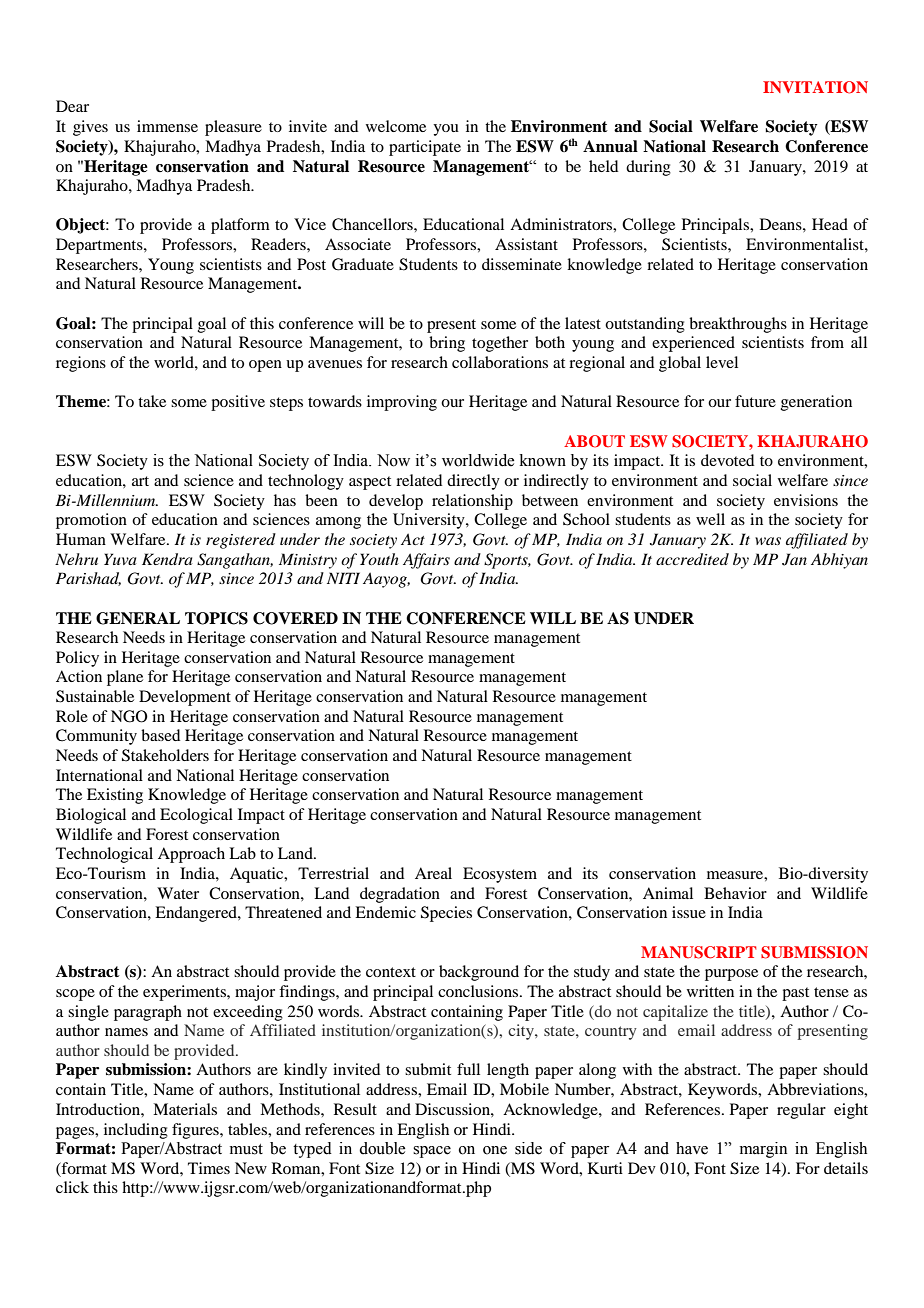 Image resolution: width=924 pixels, height=1308 pixels. I want to click on Behavior, so click(735, 893).
